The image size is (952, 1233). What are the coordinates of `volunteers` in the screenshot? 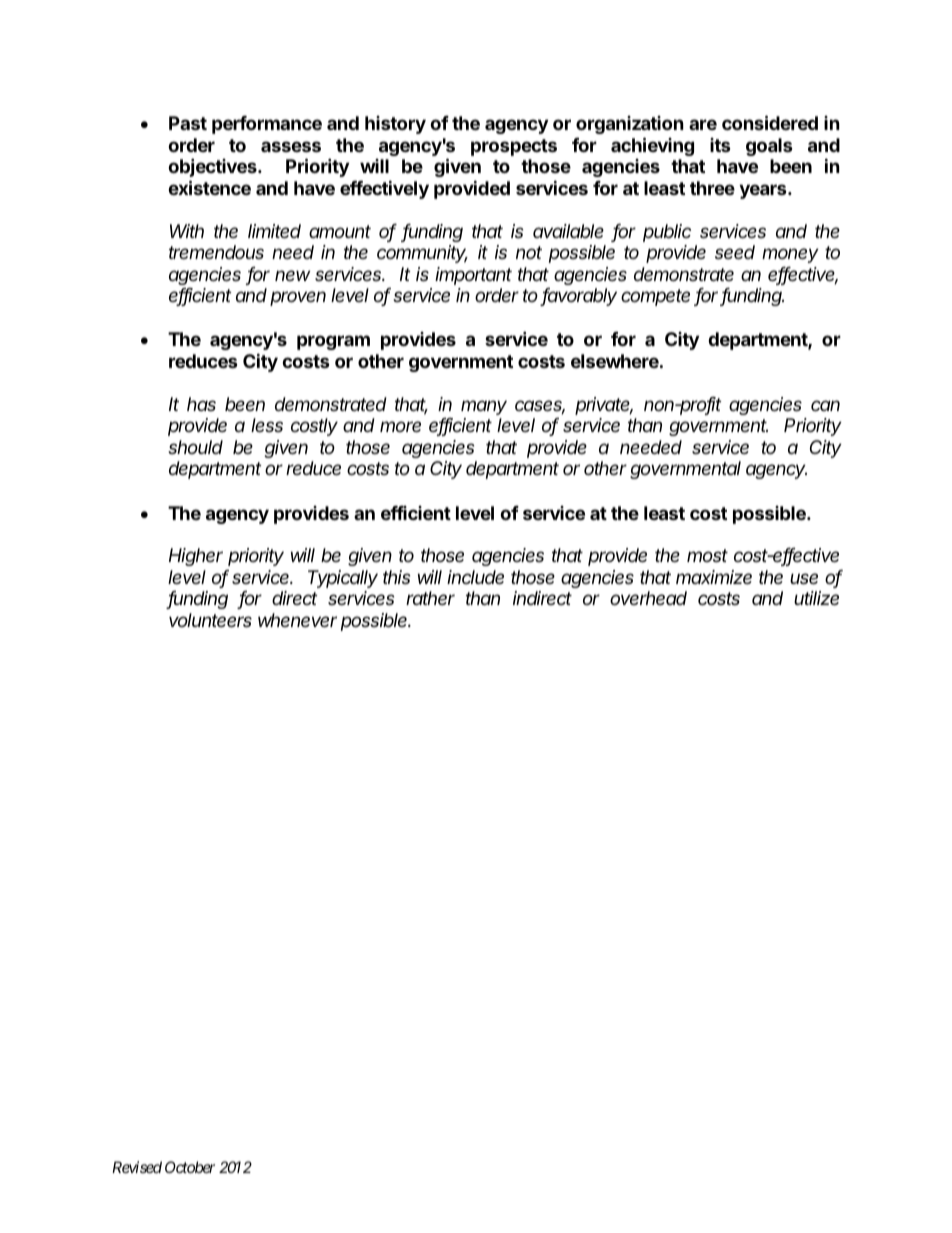 It's located at (210, 620).
